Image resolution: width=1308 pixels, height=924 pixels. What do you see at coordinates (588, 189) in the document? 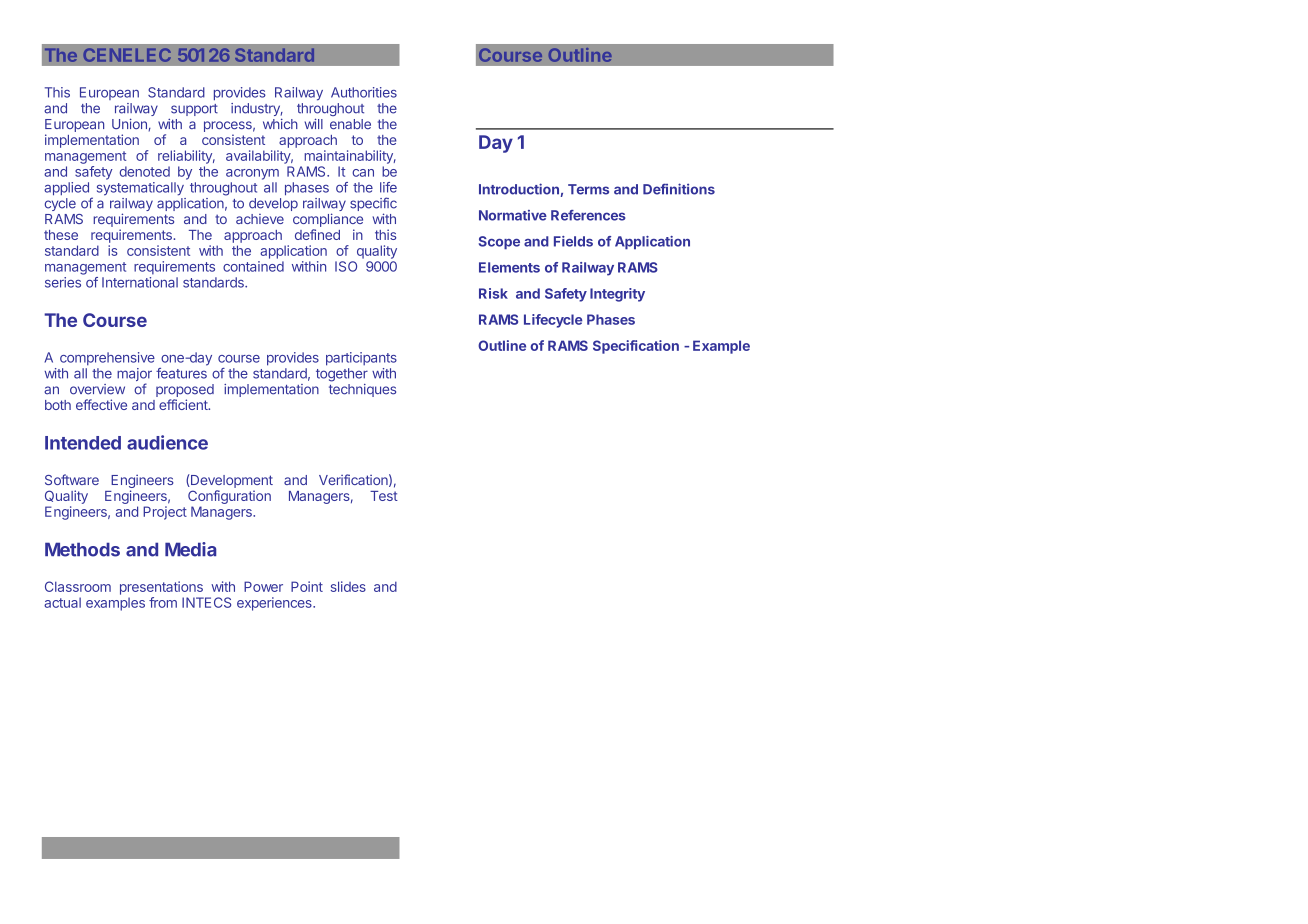
I see `Terms` at bounding box center [588, 189].
